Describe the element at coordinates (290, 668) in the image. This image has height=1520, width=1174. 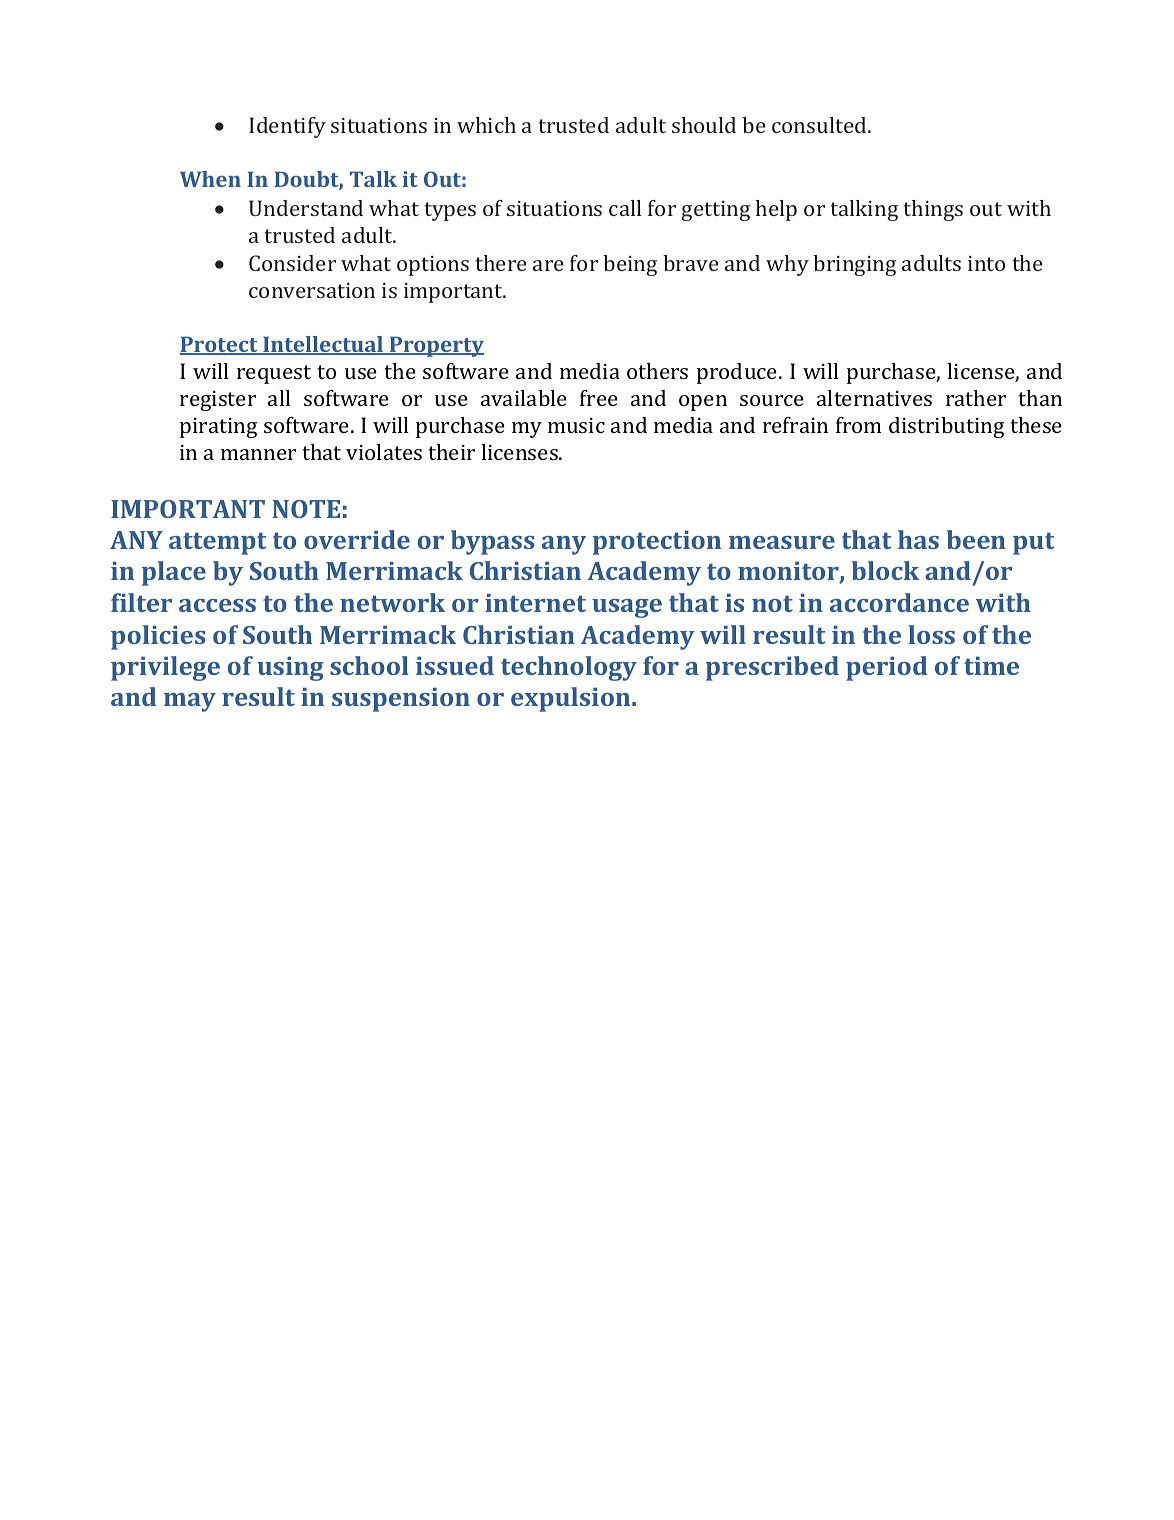
I see `using` at that location.
